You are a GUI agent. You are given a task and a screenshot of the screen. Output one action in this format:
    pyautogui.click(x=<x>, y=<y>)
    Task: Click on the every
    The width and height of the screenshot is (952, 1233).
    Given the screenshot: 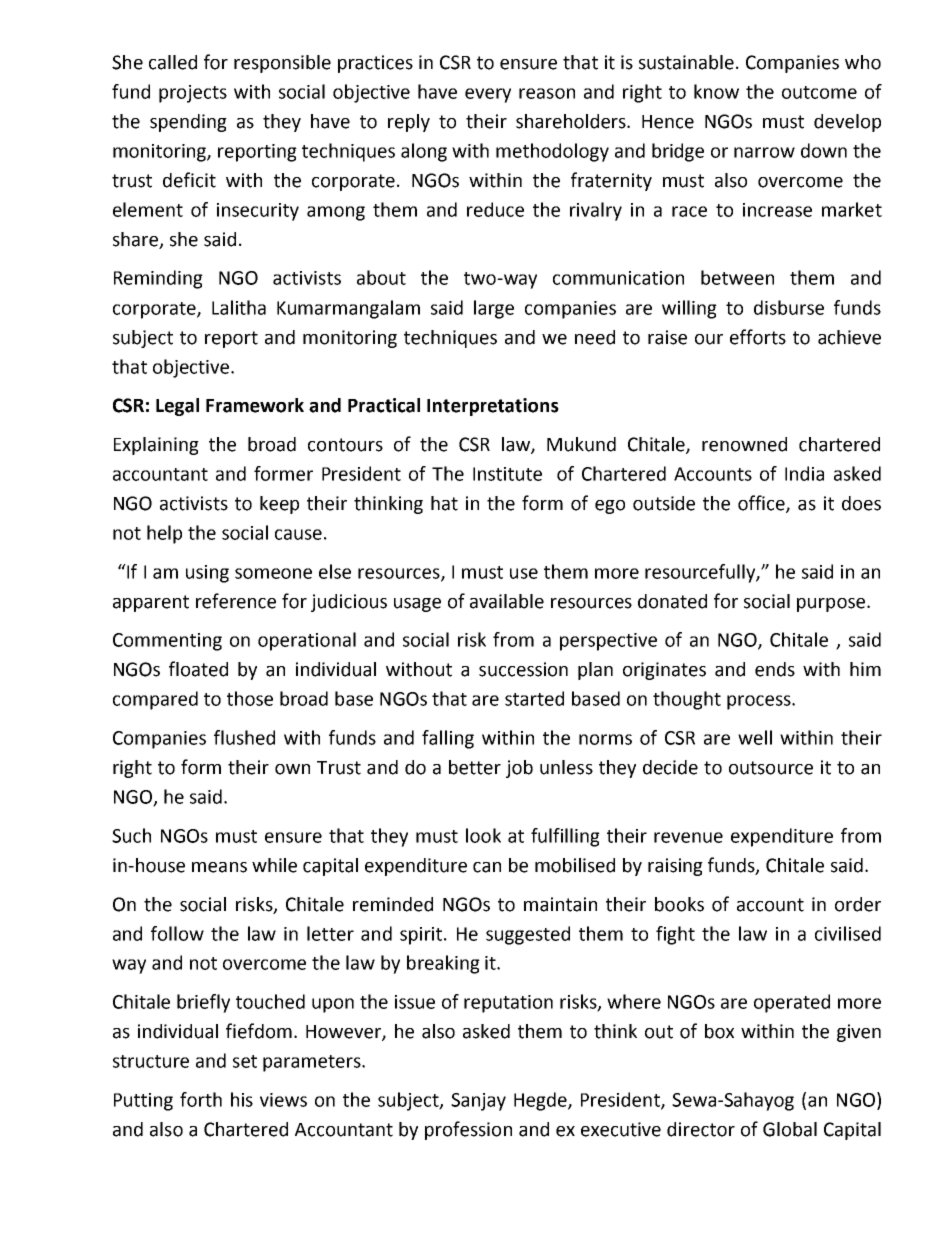 What is the action you would take?
    pyautogui.click(x=488, y=95)
